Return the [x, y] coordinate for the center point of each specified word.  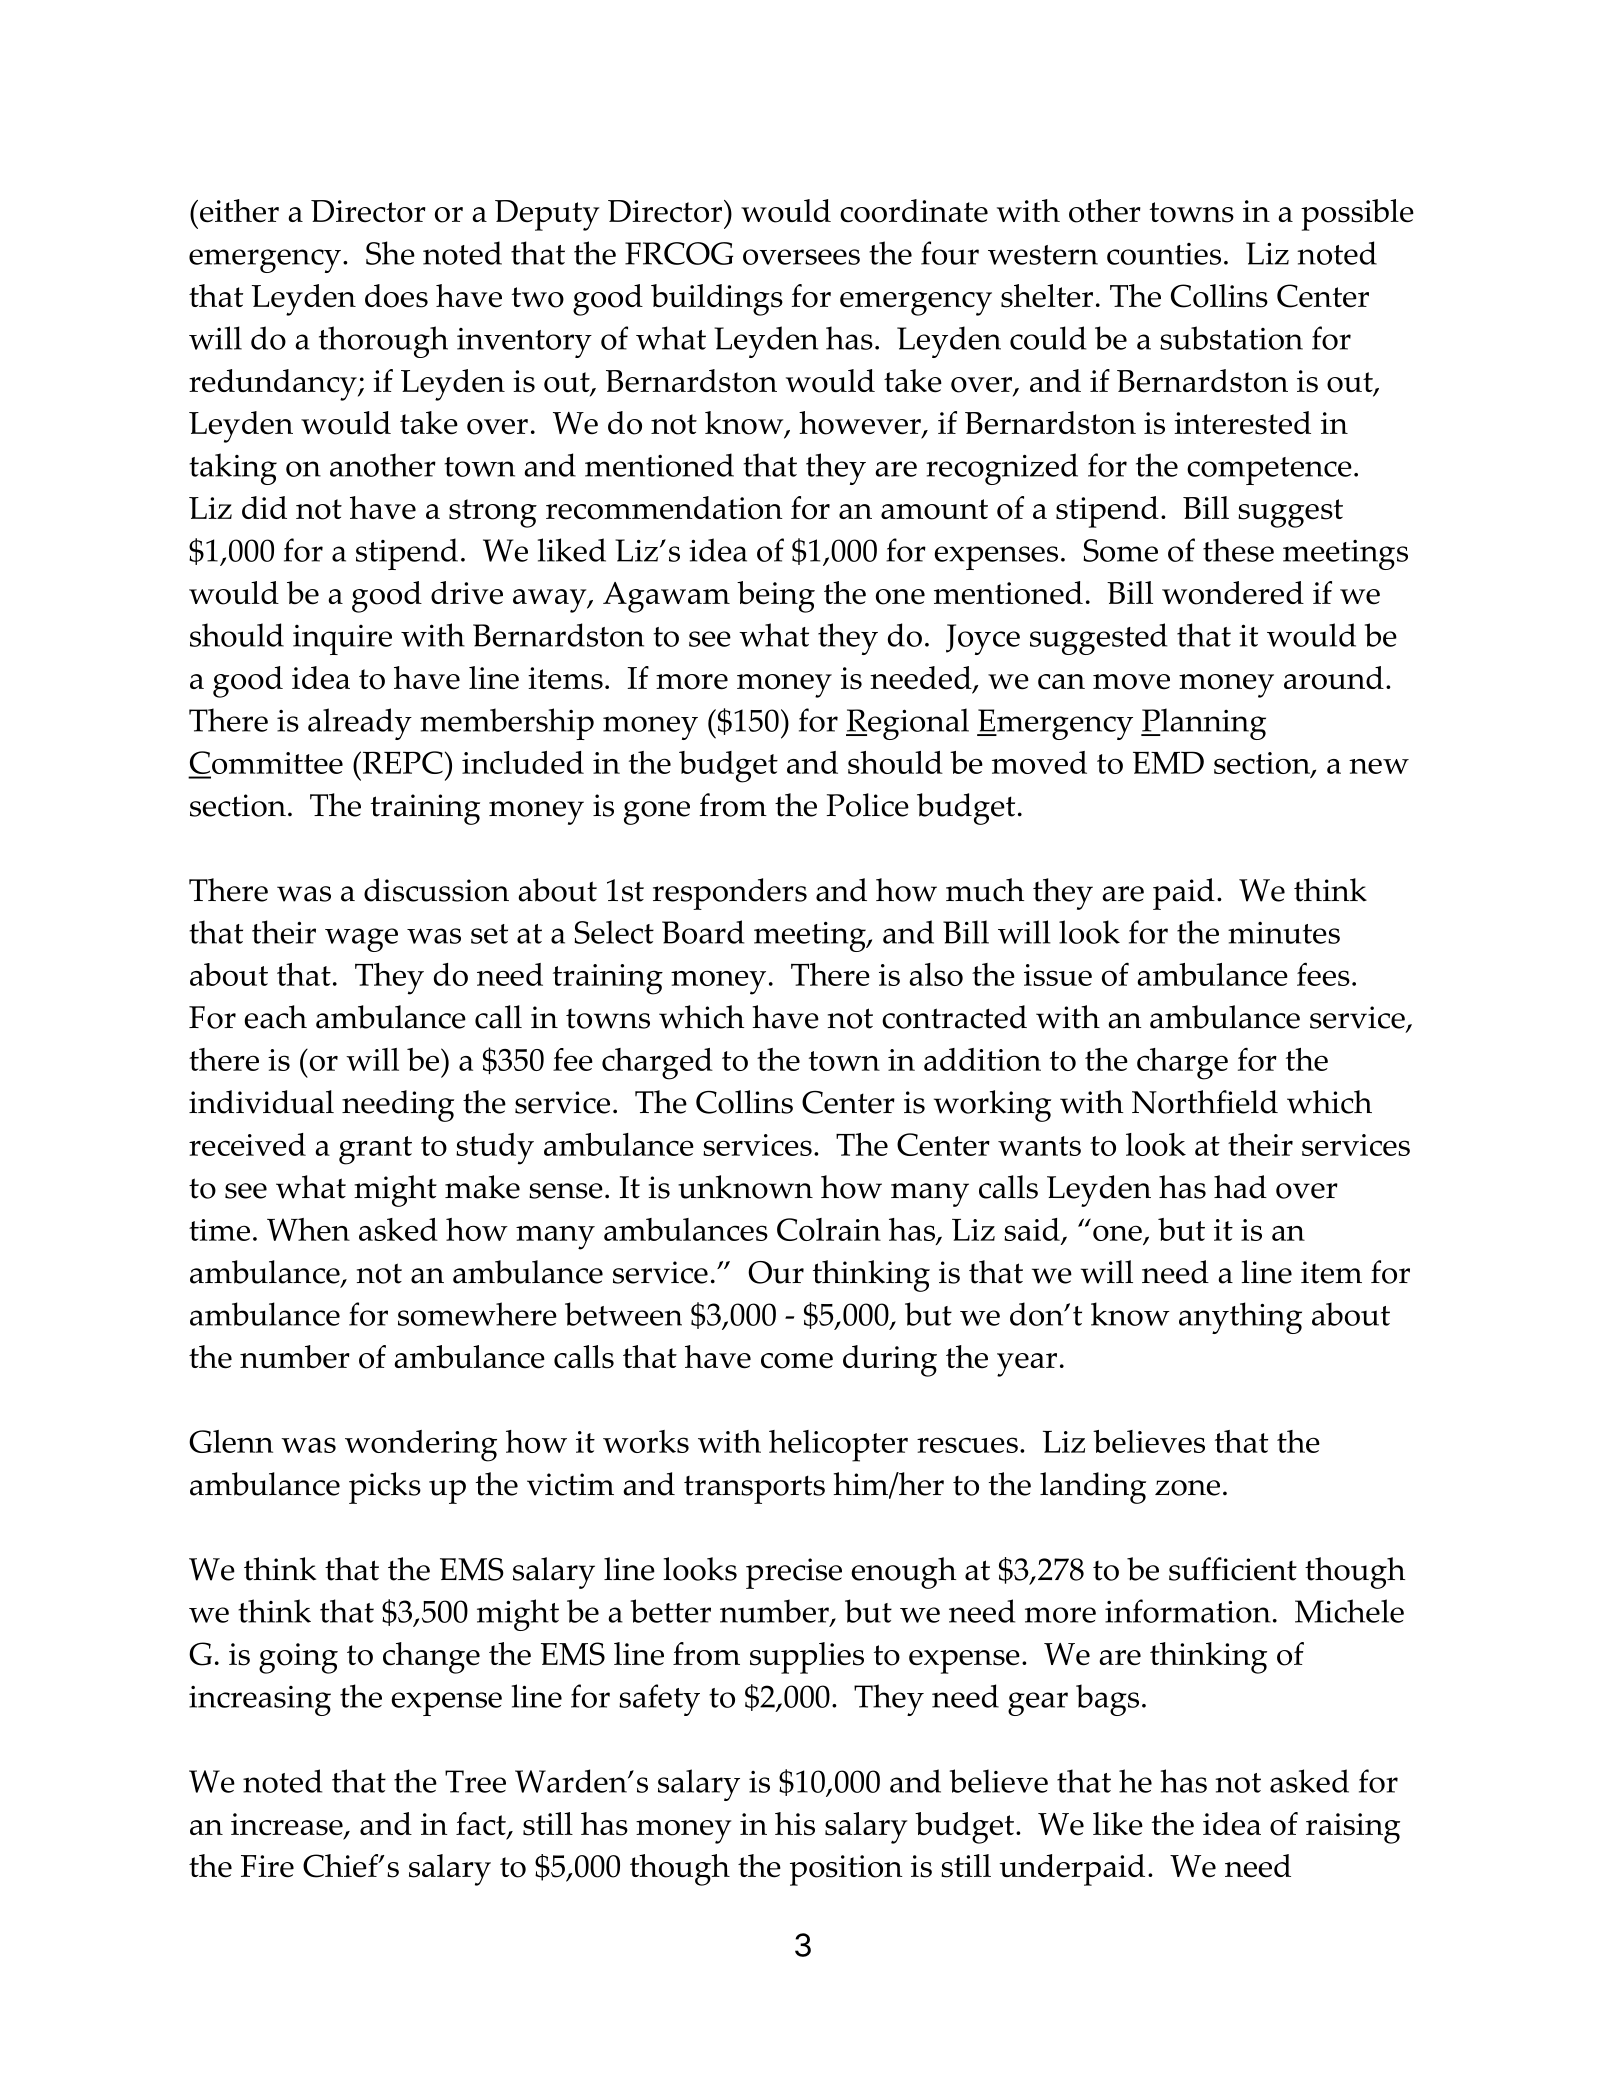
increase [288, 1825]
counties [1164, 254]
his [795, 1824]
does [396, 296]
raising [1353, 1828]
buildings [717, 300]
